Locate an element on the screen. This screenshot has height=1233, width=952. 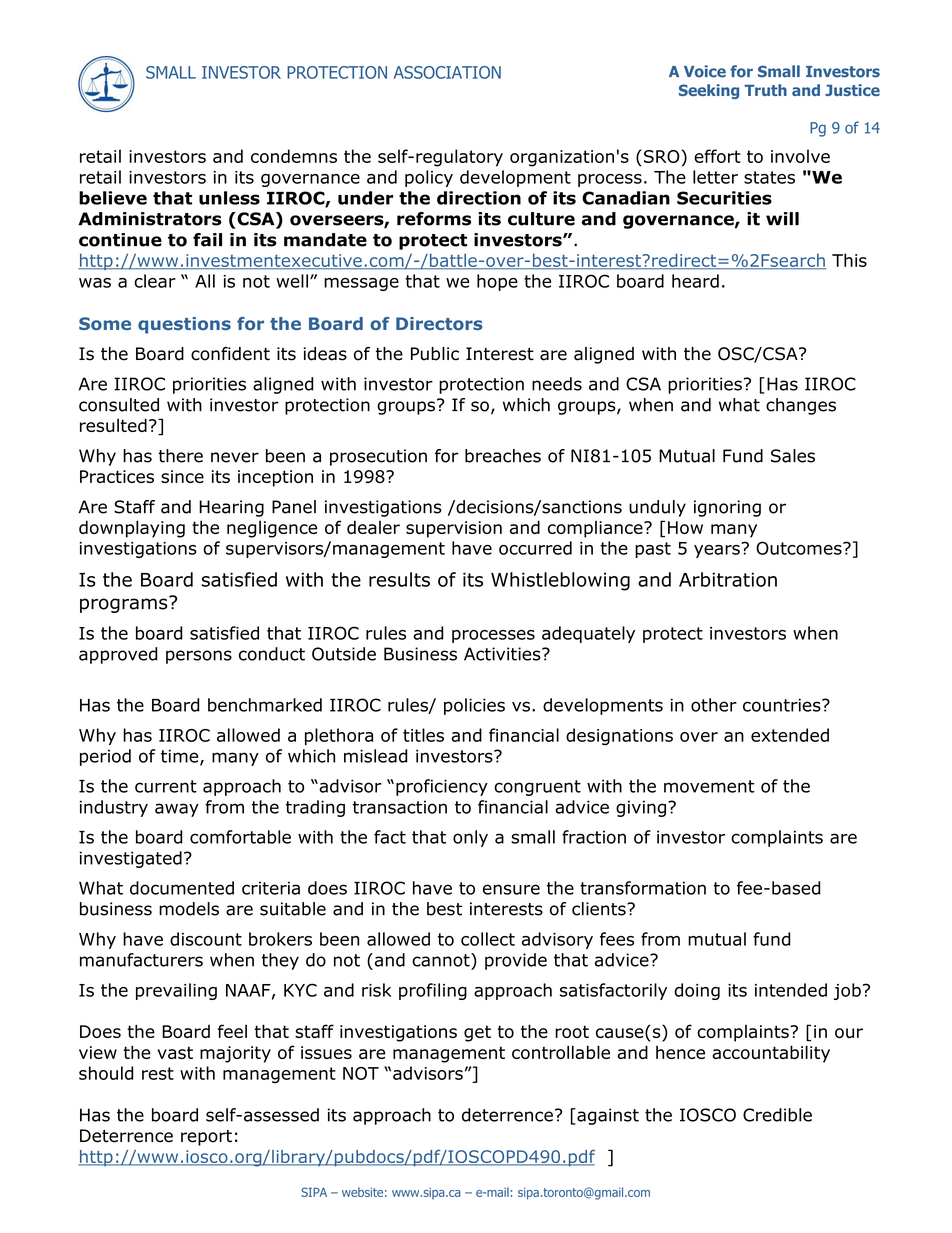
movement is located at coordinates (709, 786).
